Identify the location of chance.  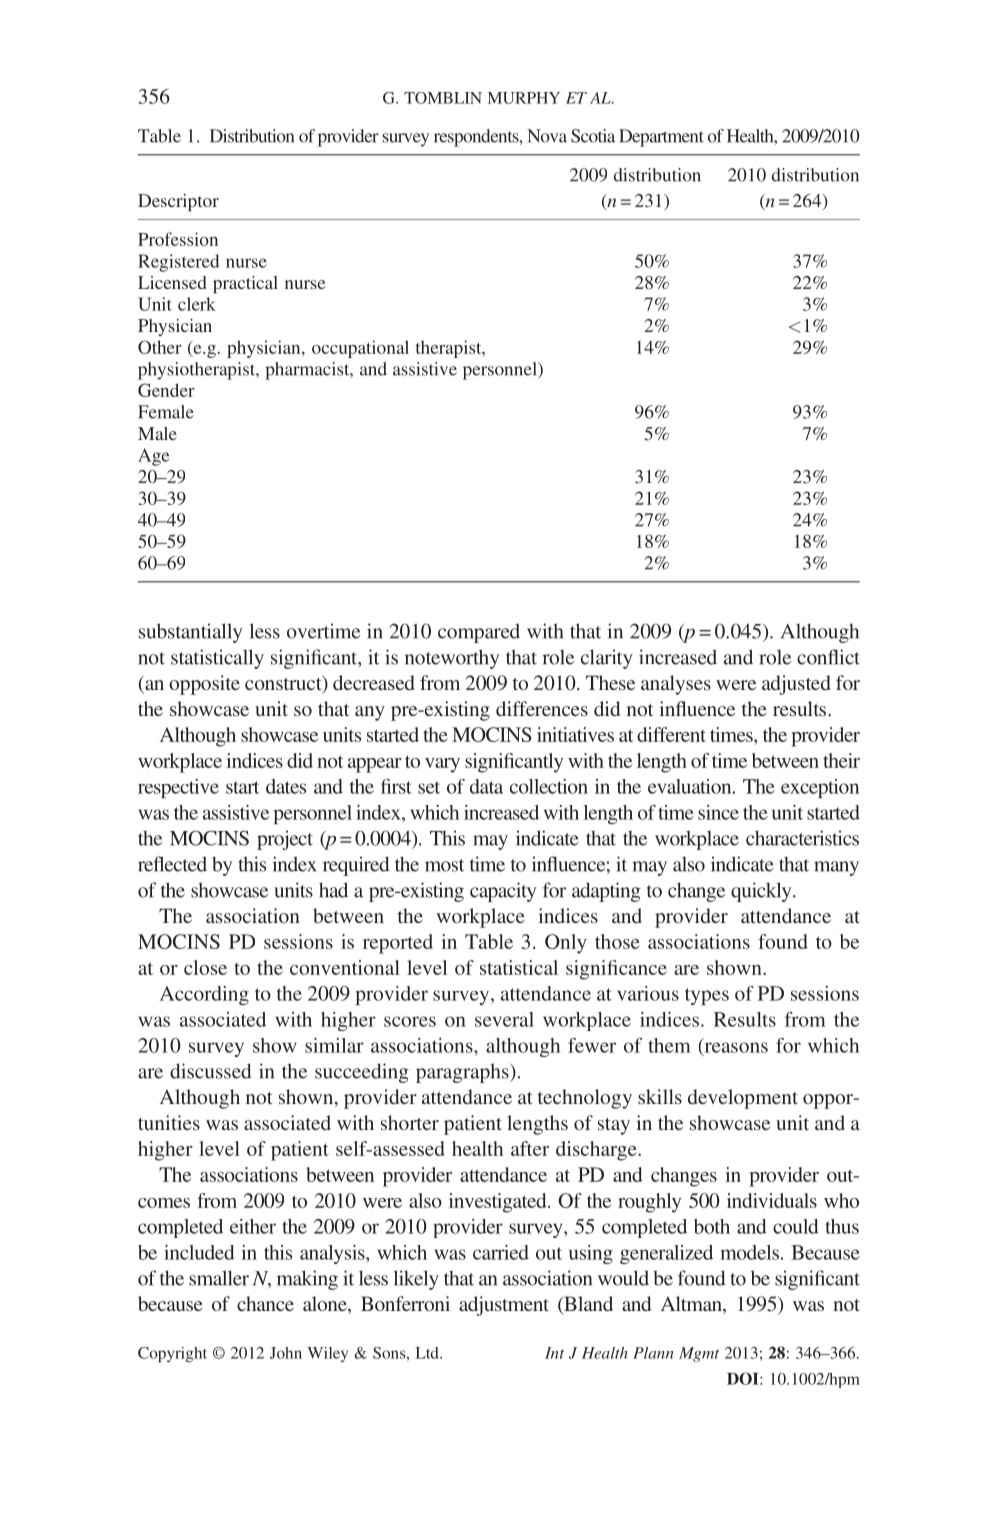
(265, 1303).
